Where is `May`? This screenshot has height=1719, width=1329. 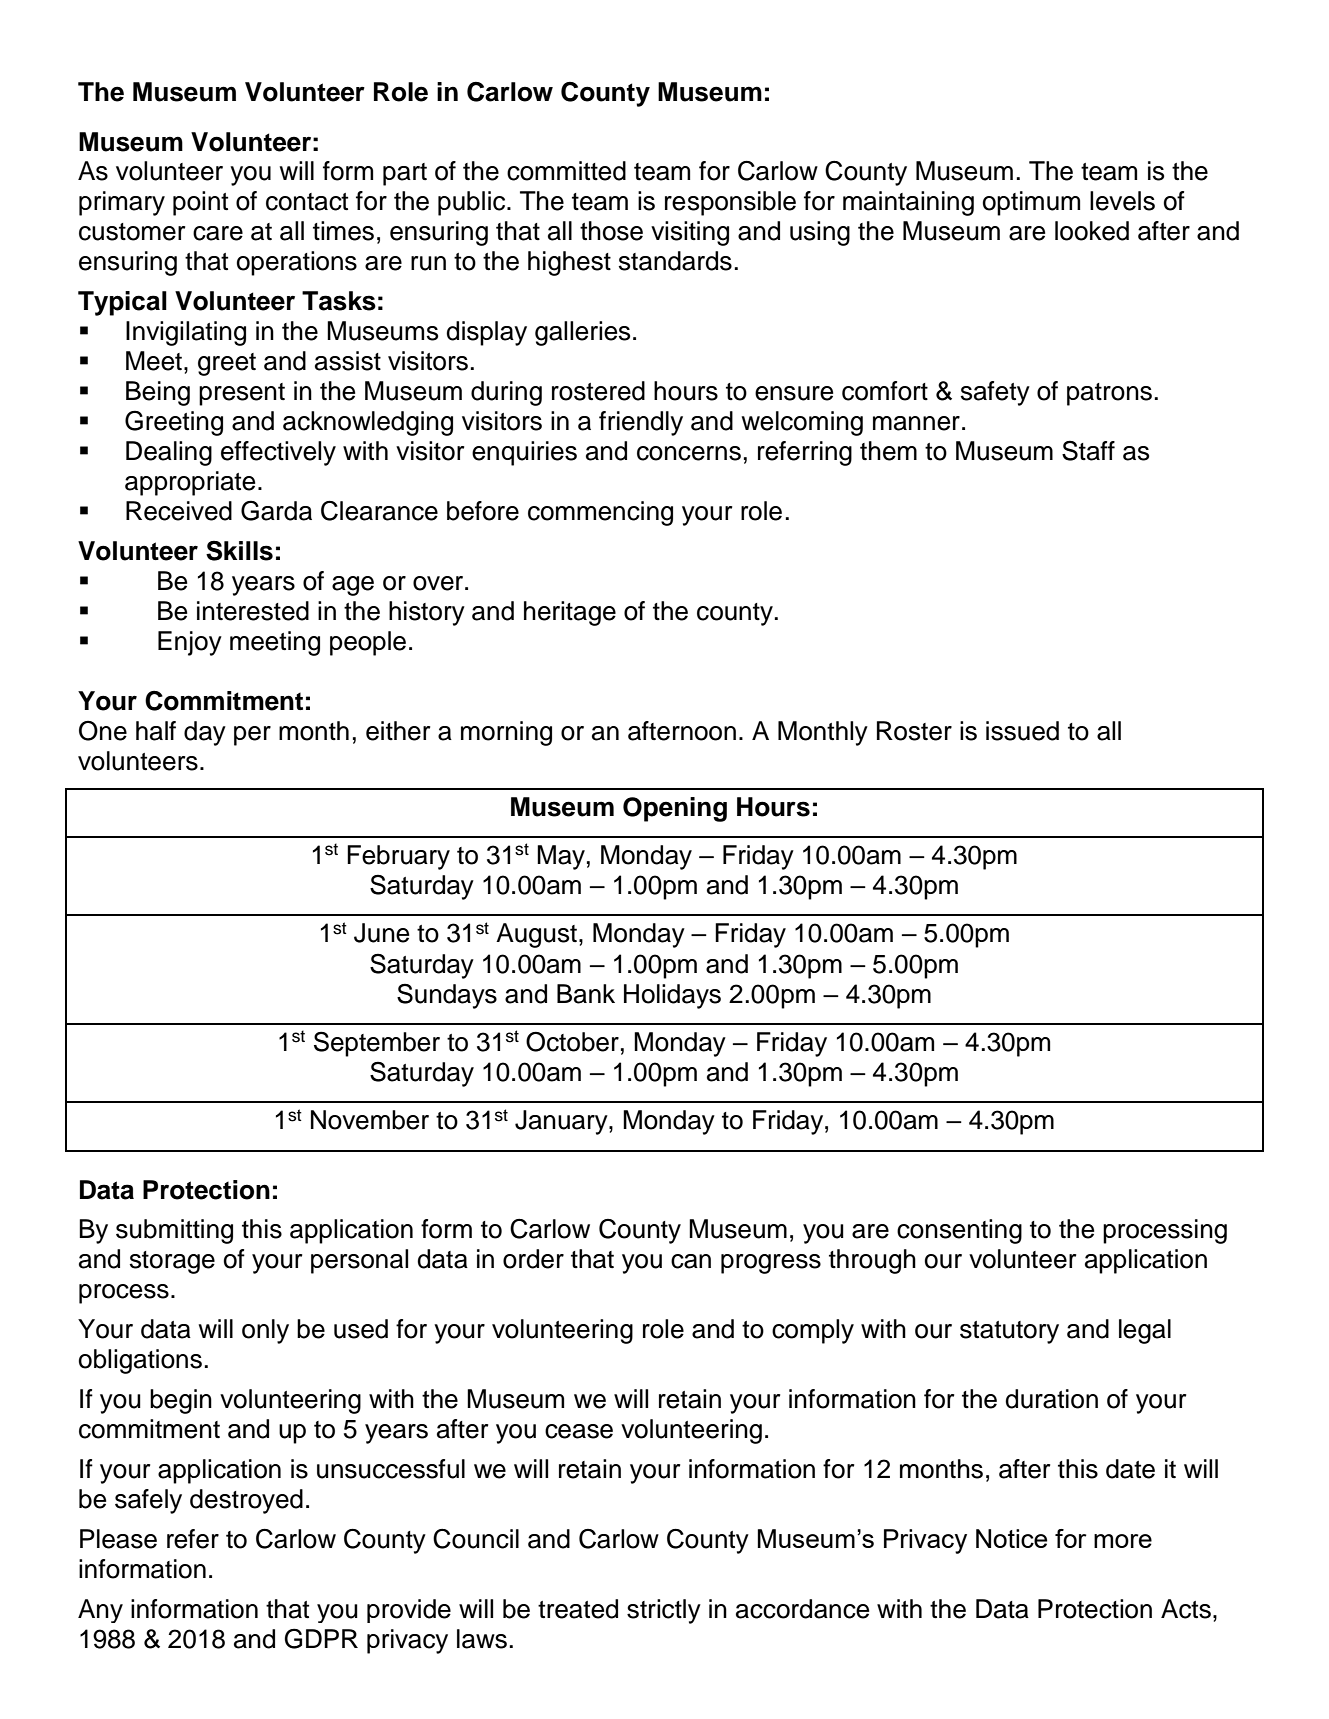 May is located at coordinates (561, 857).
